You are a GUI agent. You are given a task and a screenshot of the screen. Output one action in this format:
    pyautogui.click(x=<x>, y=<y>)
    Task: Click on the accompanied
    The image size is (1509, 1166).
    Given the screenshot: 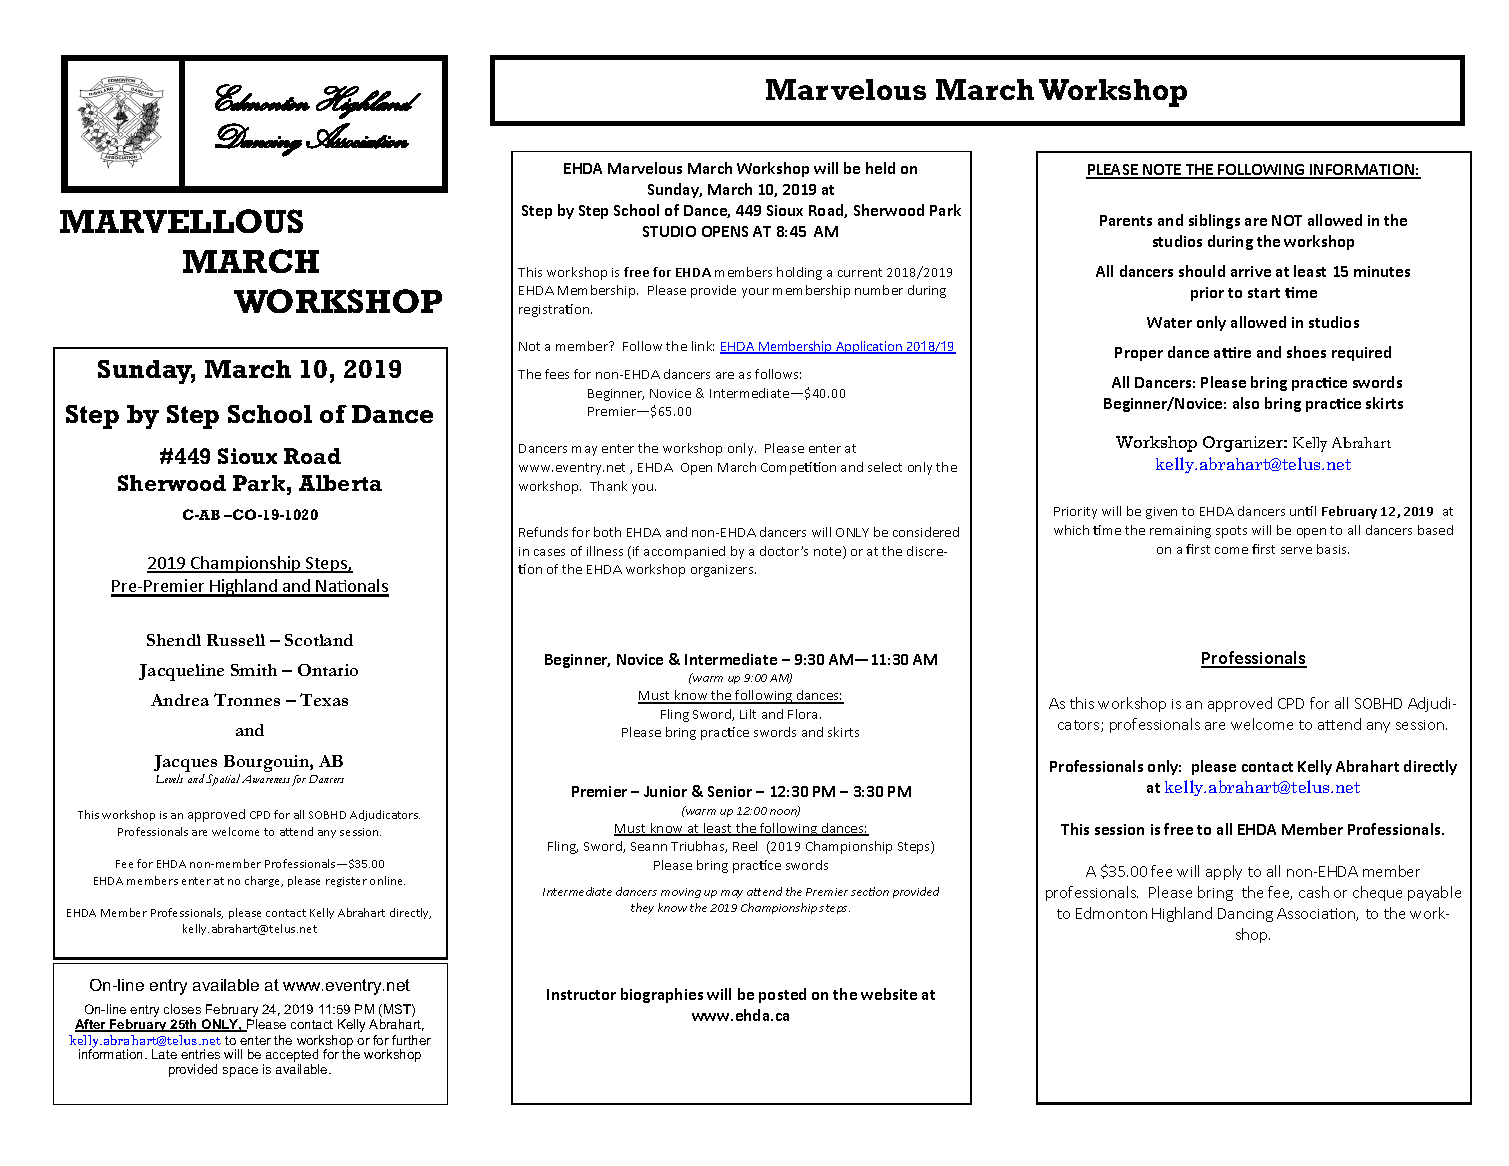 What is the action you would take?
    pyautogui.click(x=684, y=552)
